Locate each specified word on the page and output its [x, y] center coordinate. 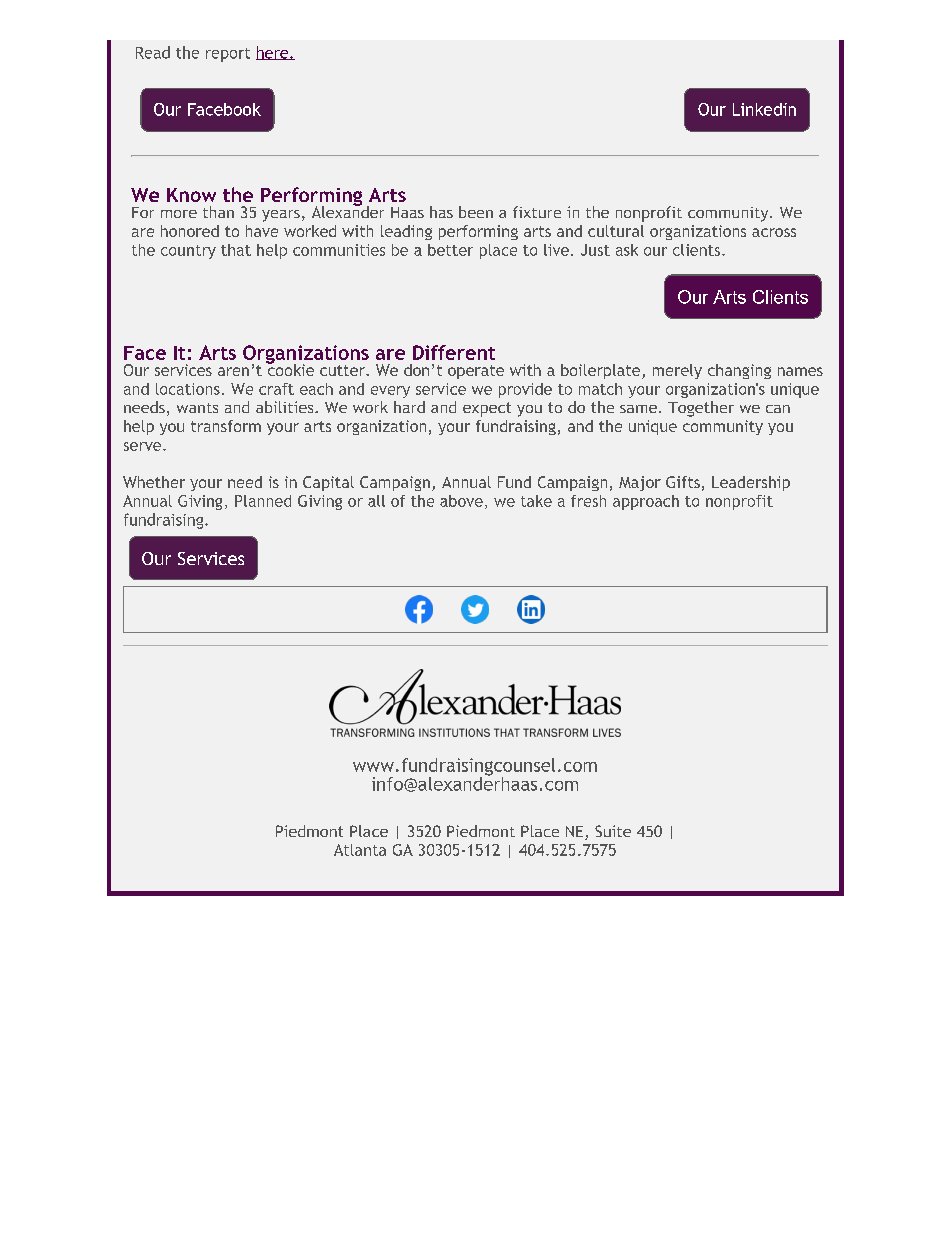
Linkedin [764, 109]
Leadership [751, 483]
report [228, 55]
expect [487, 409]
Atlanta [360, 850]
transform [226, 426]
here [273, 53]
